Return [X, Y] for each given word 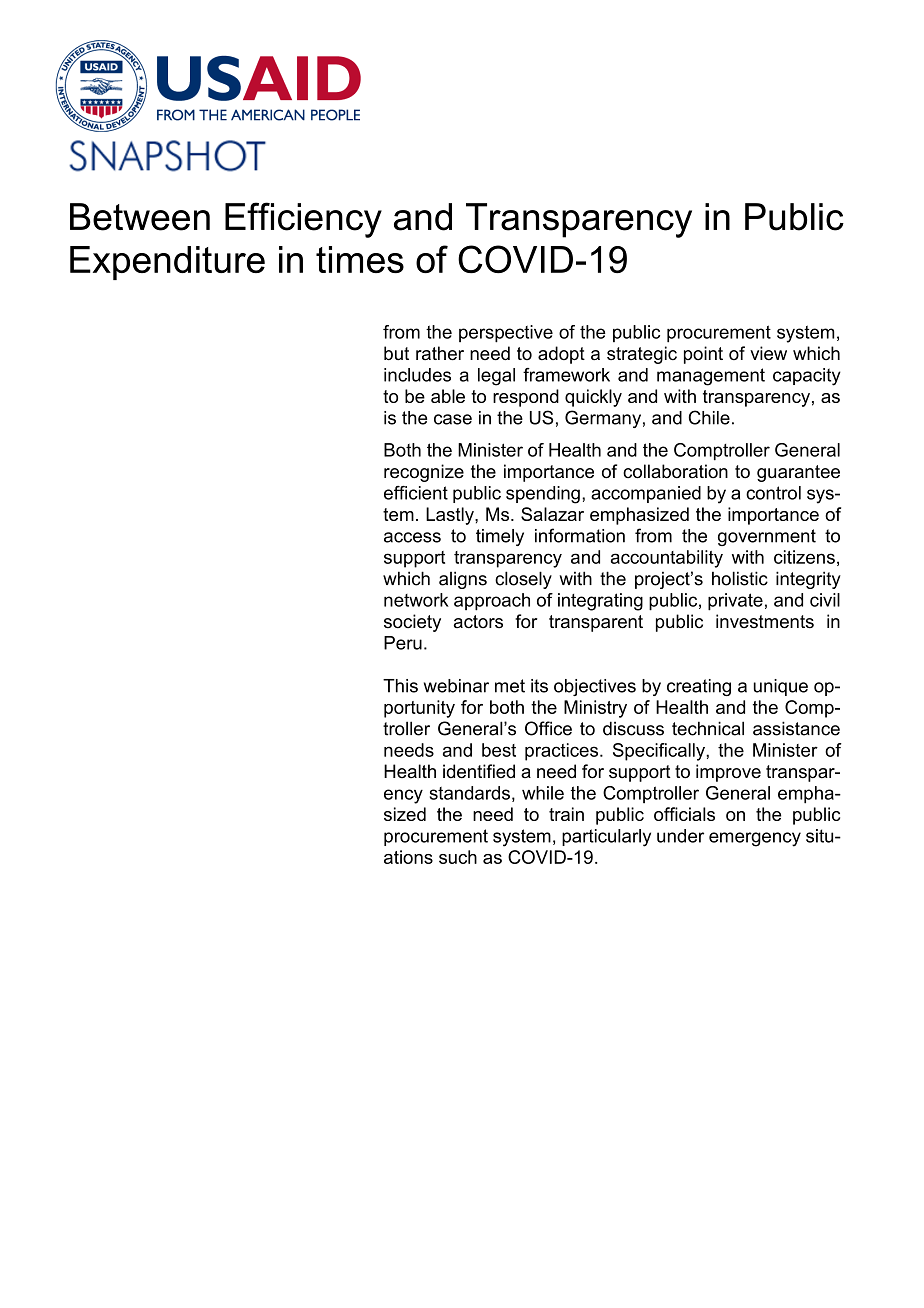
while [543, 793]
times [360, 259]
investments [765, 621]
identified [479, 771]
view [768, 353]
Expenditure [167, 263]
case [453, 419]
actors [478, 622]
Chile [709, 417]
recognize [424, 473]
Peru [403, 643]
